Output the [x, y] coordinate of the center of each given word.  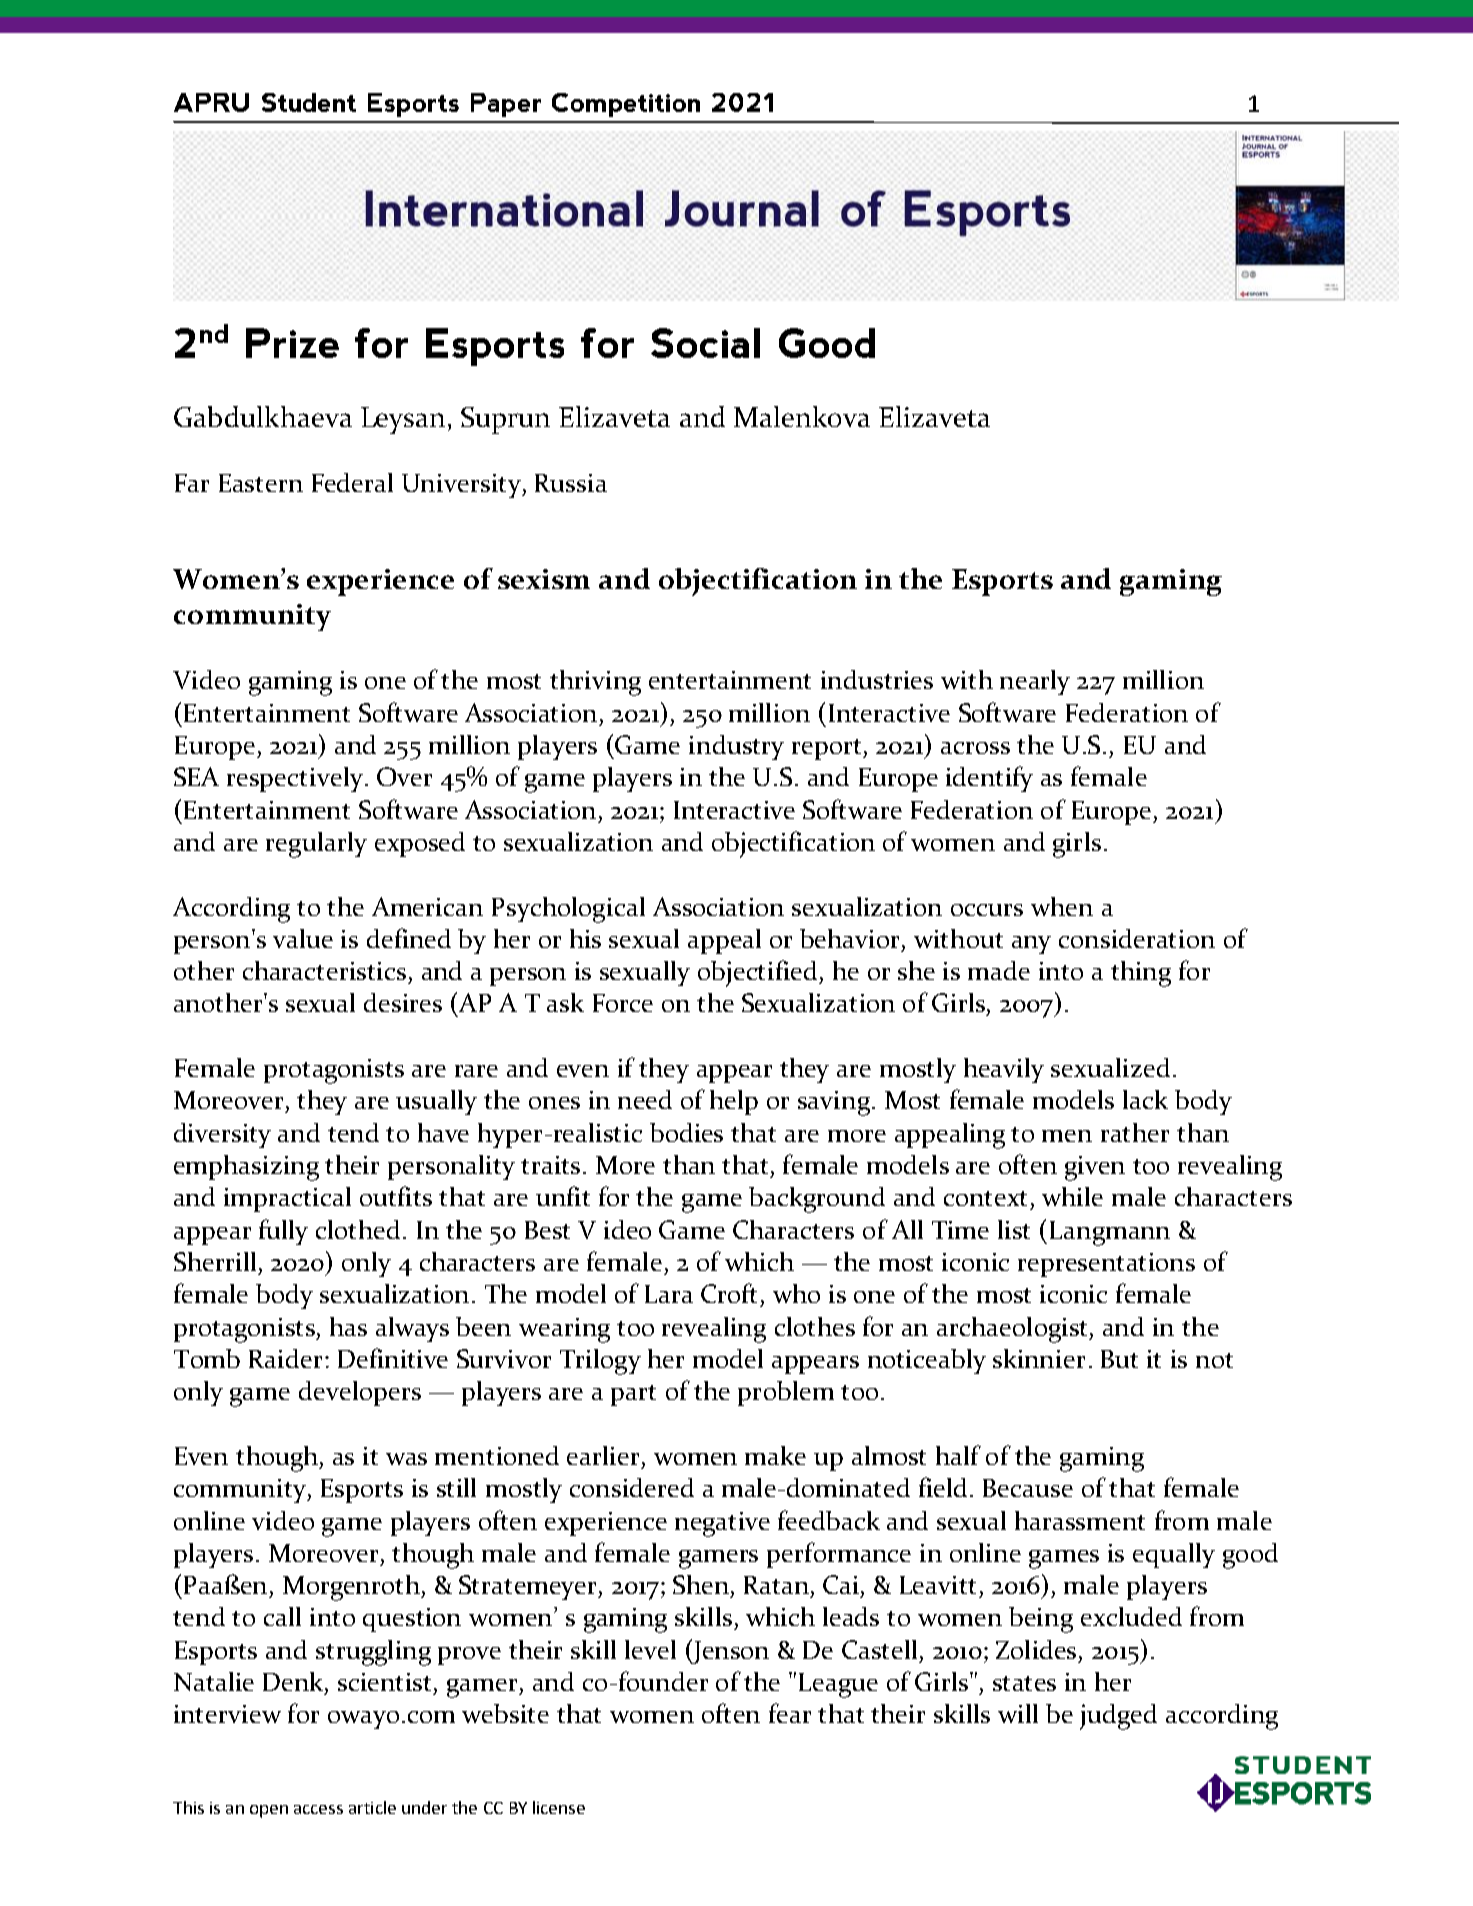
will [1018, 1713]
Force [623, 1003]
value [303, 938]
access [318, 1809]
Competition [626, 105]
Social [705, 343]
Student [309, 102]
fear [790, 1713]
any [1031, 945]
